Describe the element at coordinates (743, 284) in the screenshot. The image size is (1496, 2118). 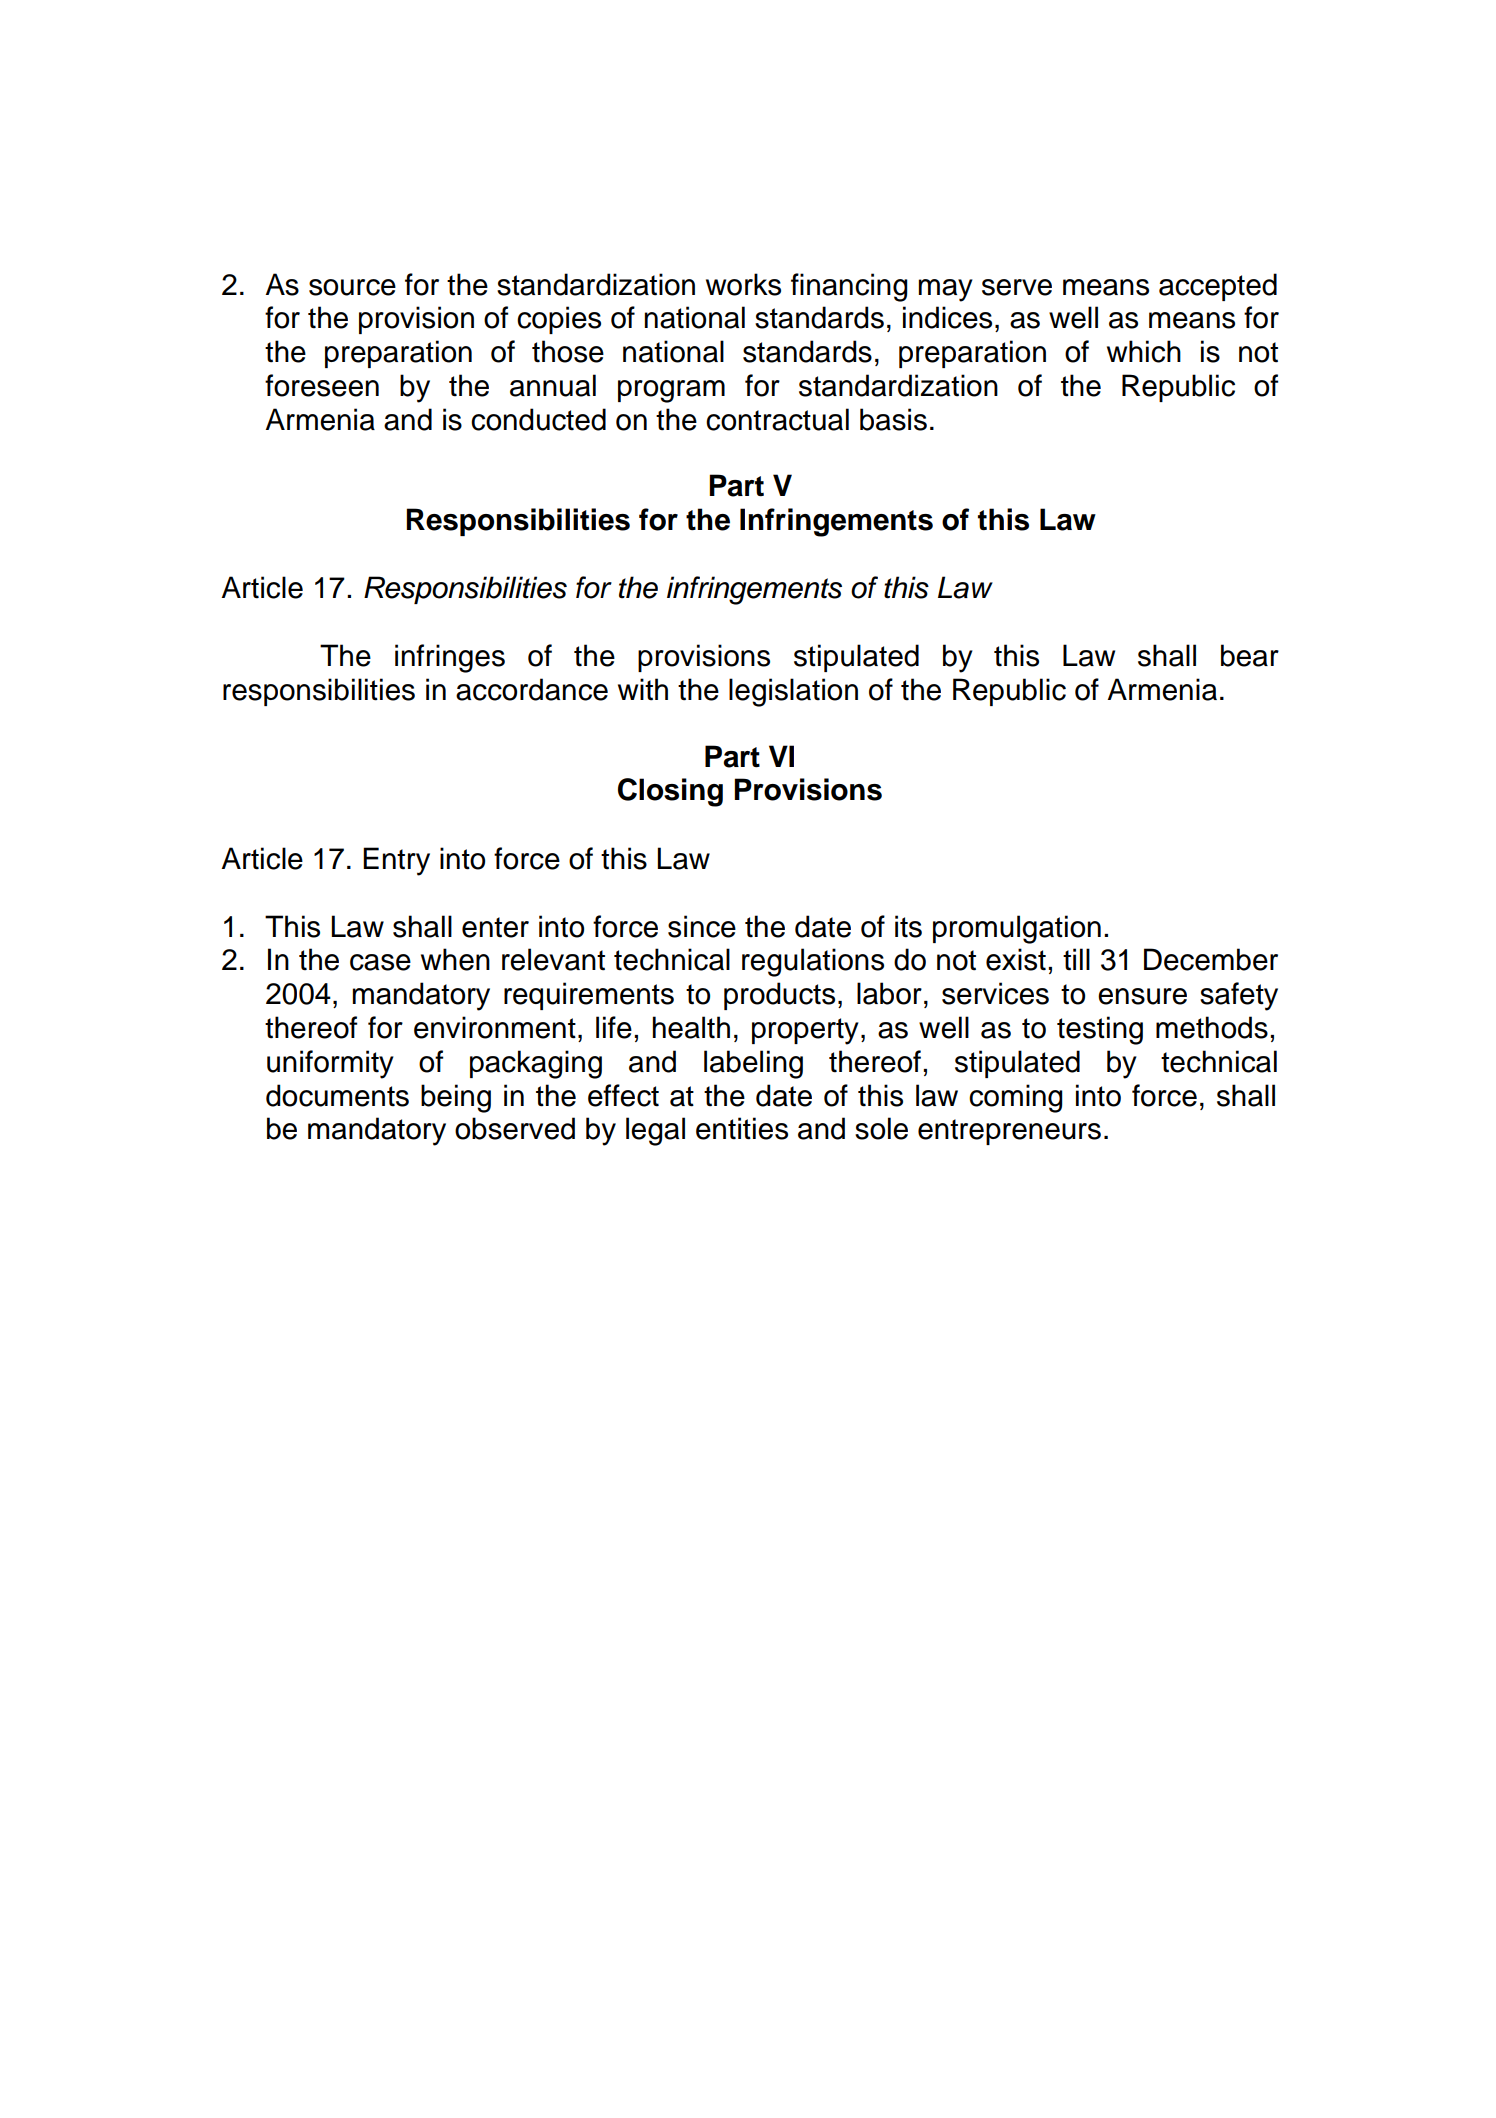
I see `works` at that location.
